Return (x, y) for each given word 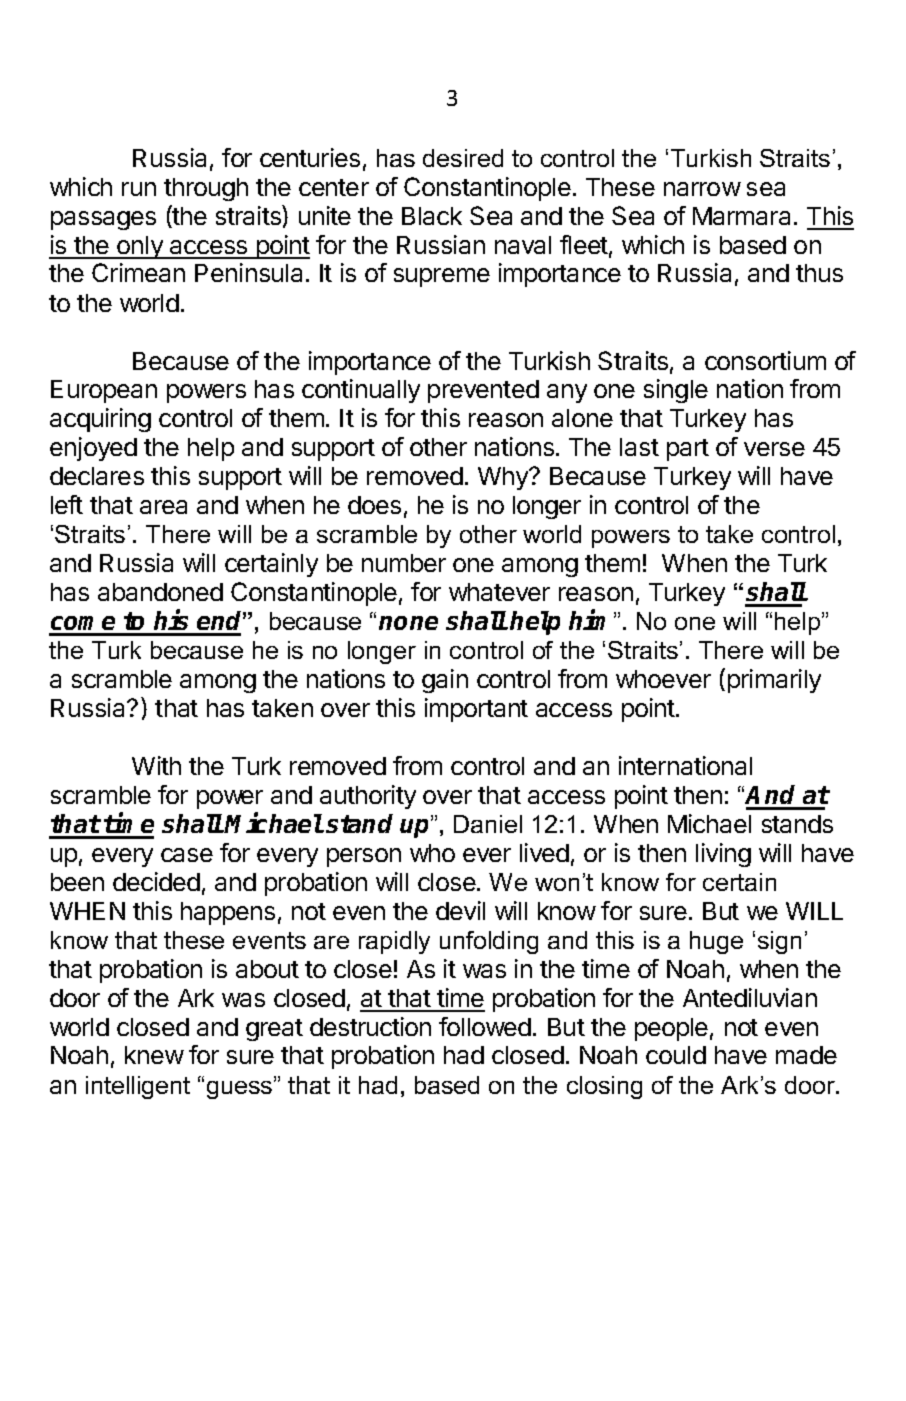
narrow (702, 189)
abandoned (160, 592)
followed (485, 1026)
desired (463, 158)
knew (154, 1055)
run (139, 189)
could (676, 1055)
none (408, 623)
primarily (774, 681)
